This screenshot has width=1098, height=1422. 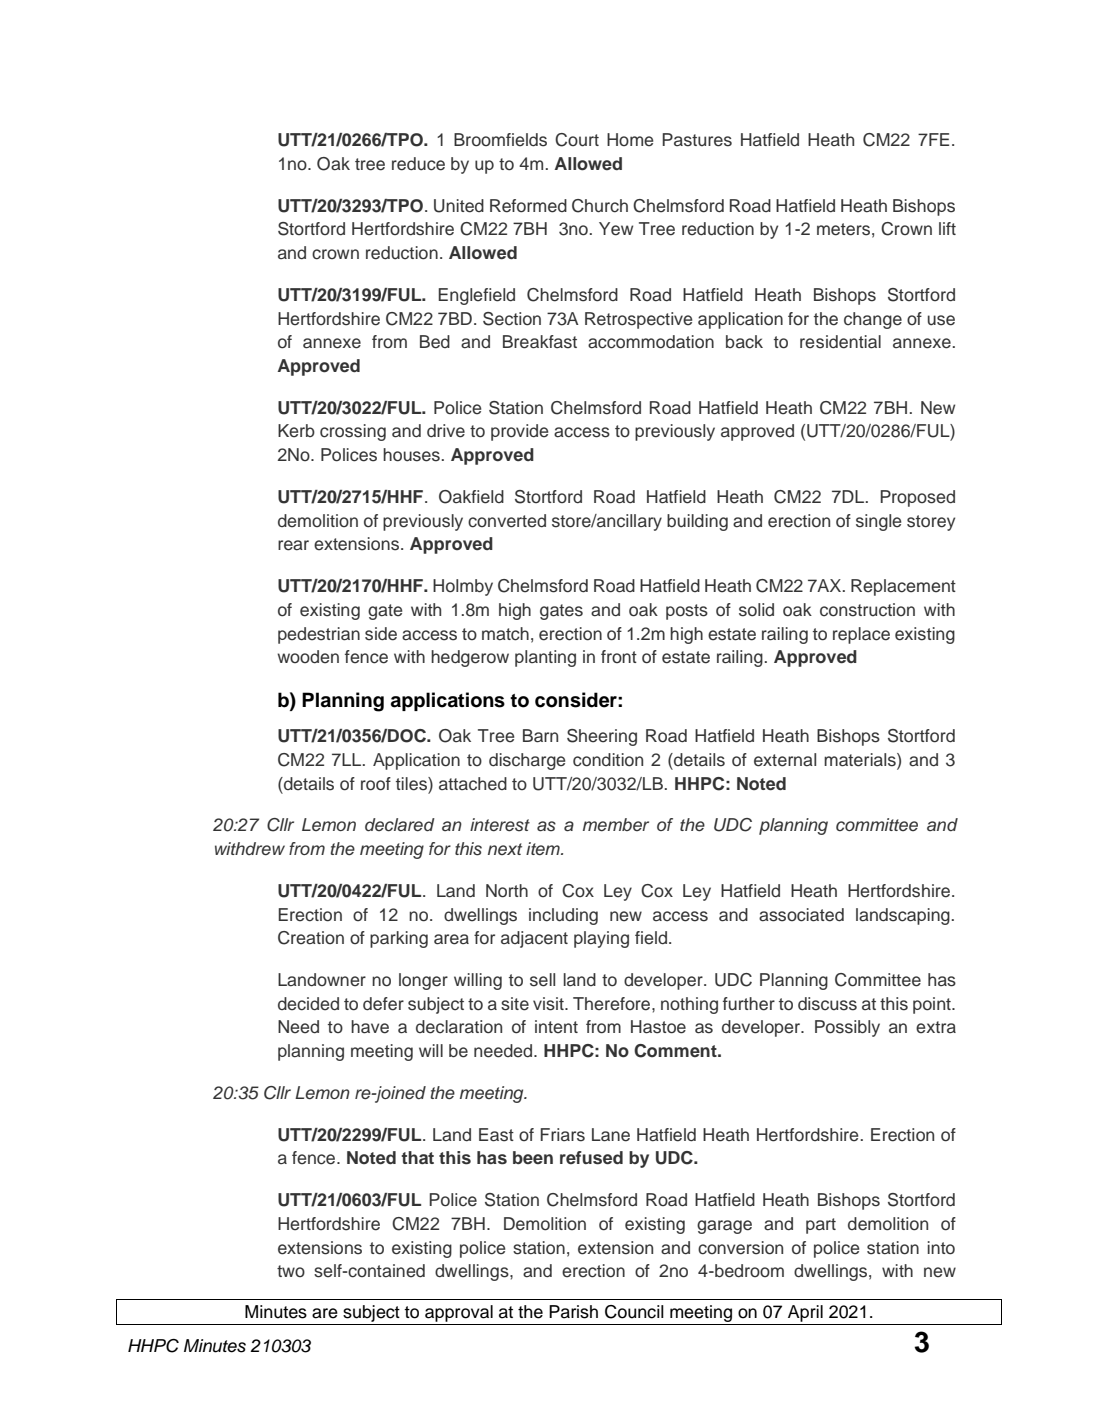 What do you see at coordinates (947, 228) in the screenshot?
I see `lift` at bounding box center [947, 228].
